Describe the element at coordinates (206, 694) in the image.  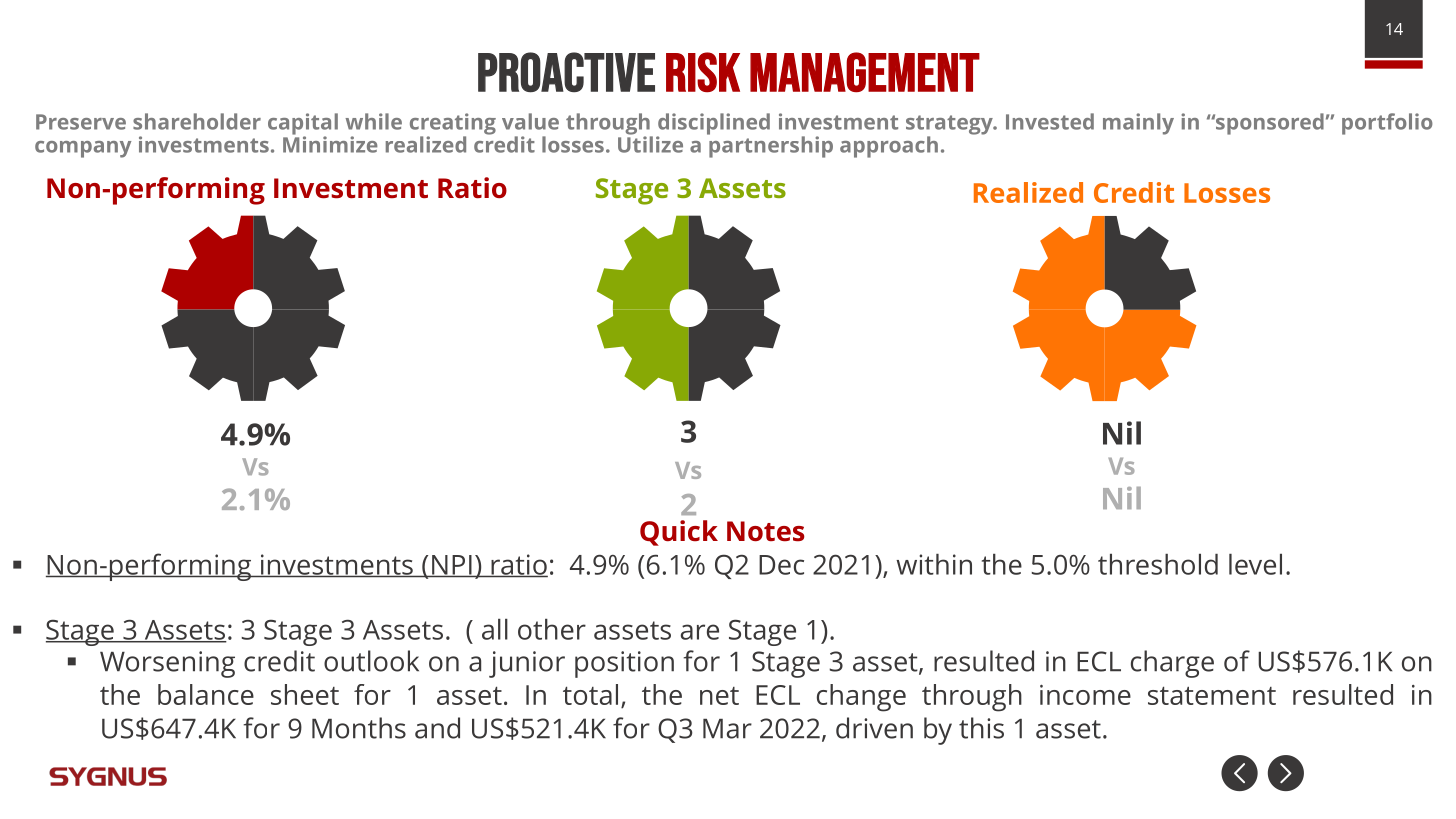
I see `balance` at that location.
